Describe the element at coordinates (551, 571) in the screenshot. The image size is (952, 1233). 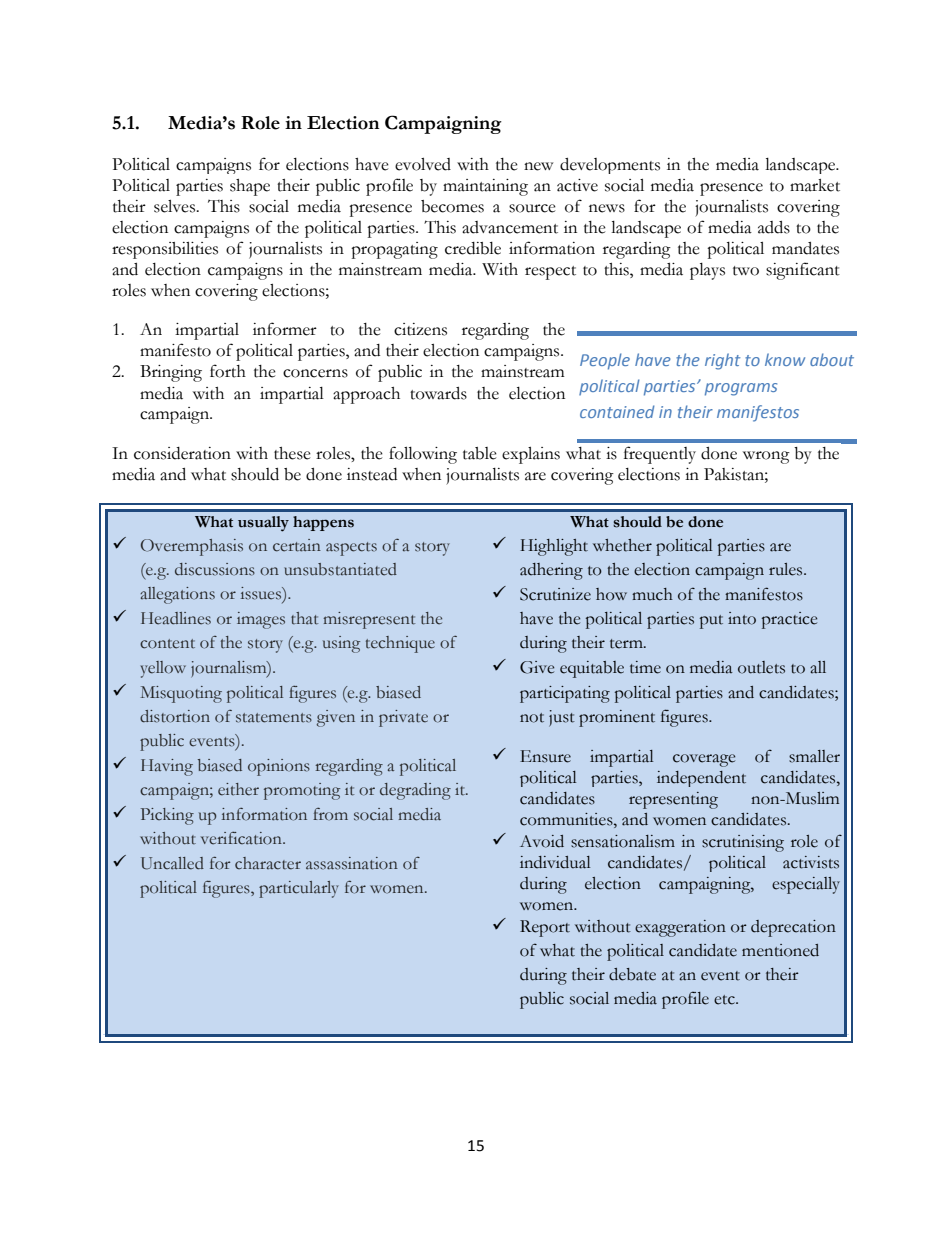
I see `adhering` at that location.
